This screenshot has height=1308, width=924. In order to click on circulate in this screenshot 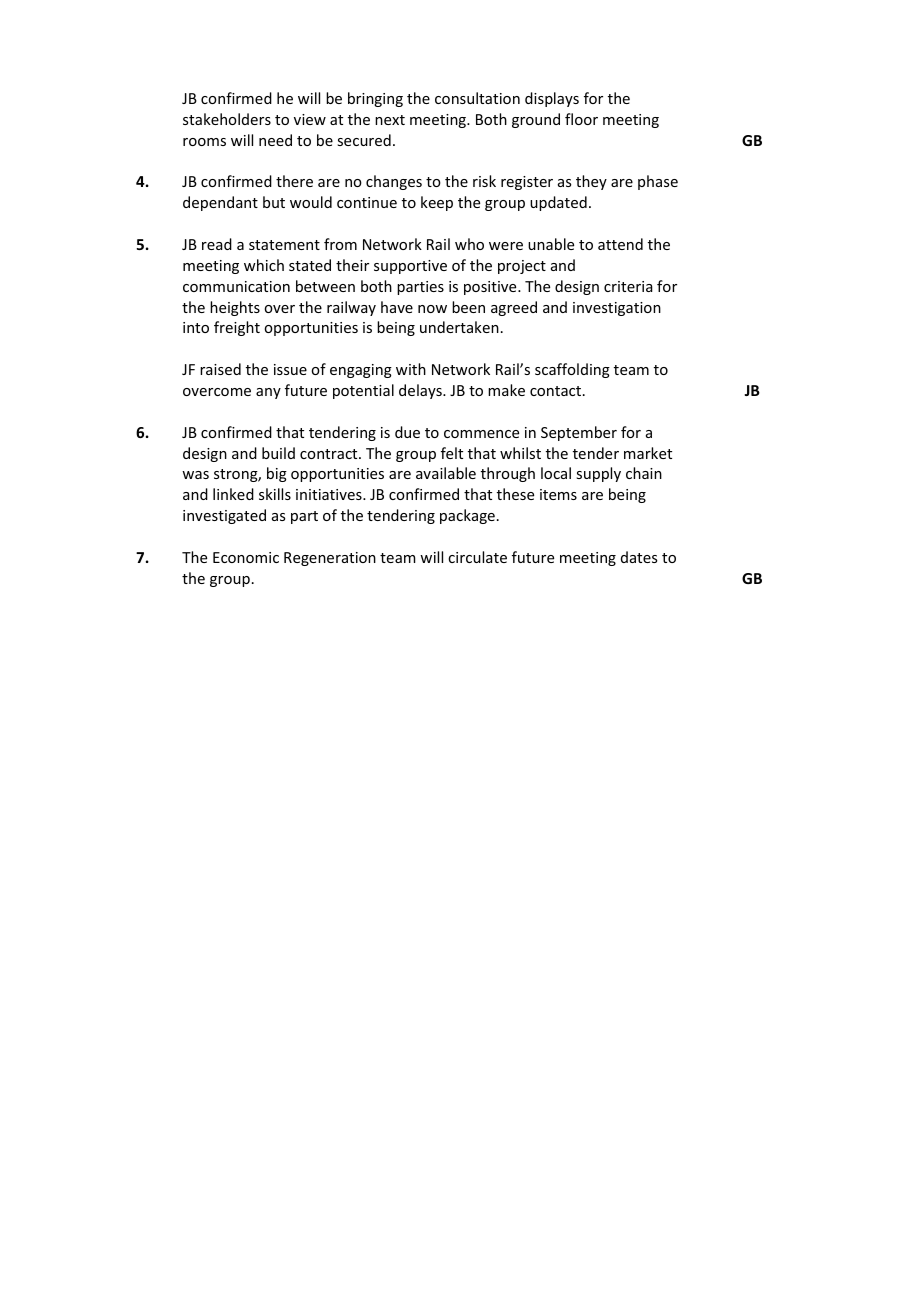, I will do `click(477, 557)`.
